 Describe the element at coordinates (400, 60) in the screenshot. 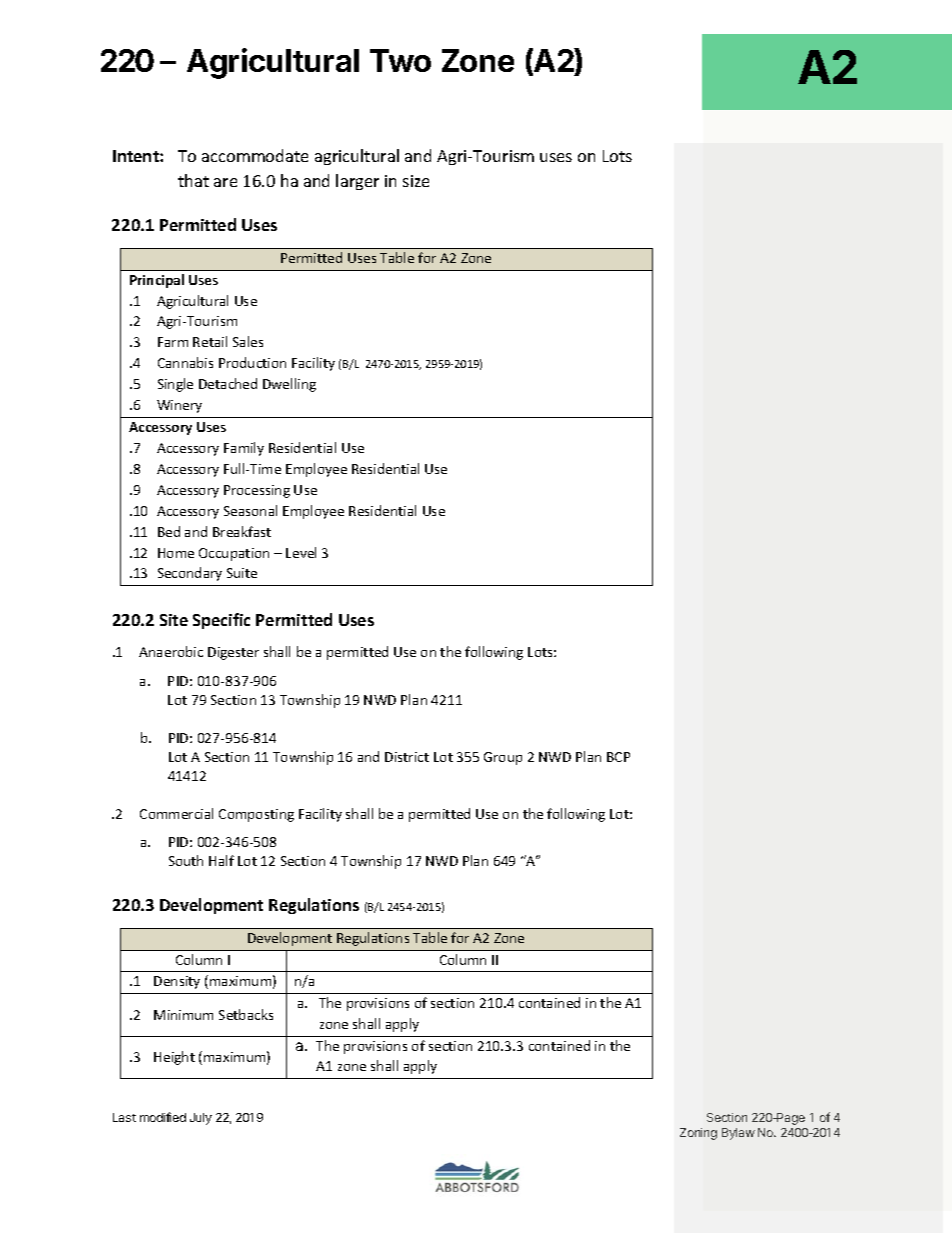

I see `Two` at that location.
